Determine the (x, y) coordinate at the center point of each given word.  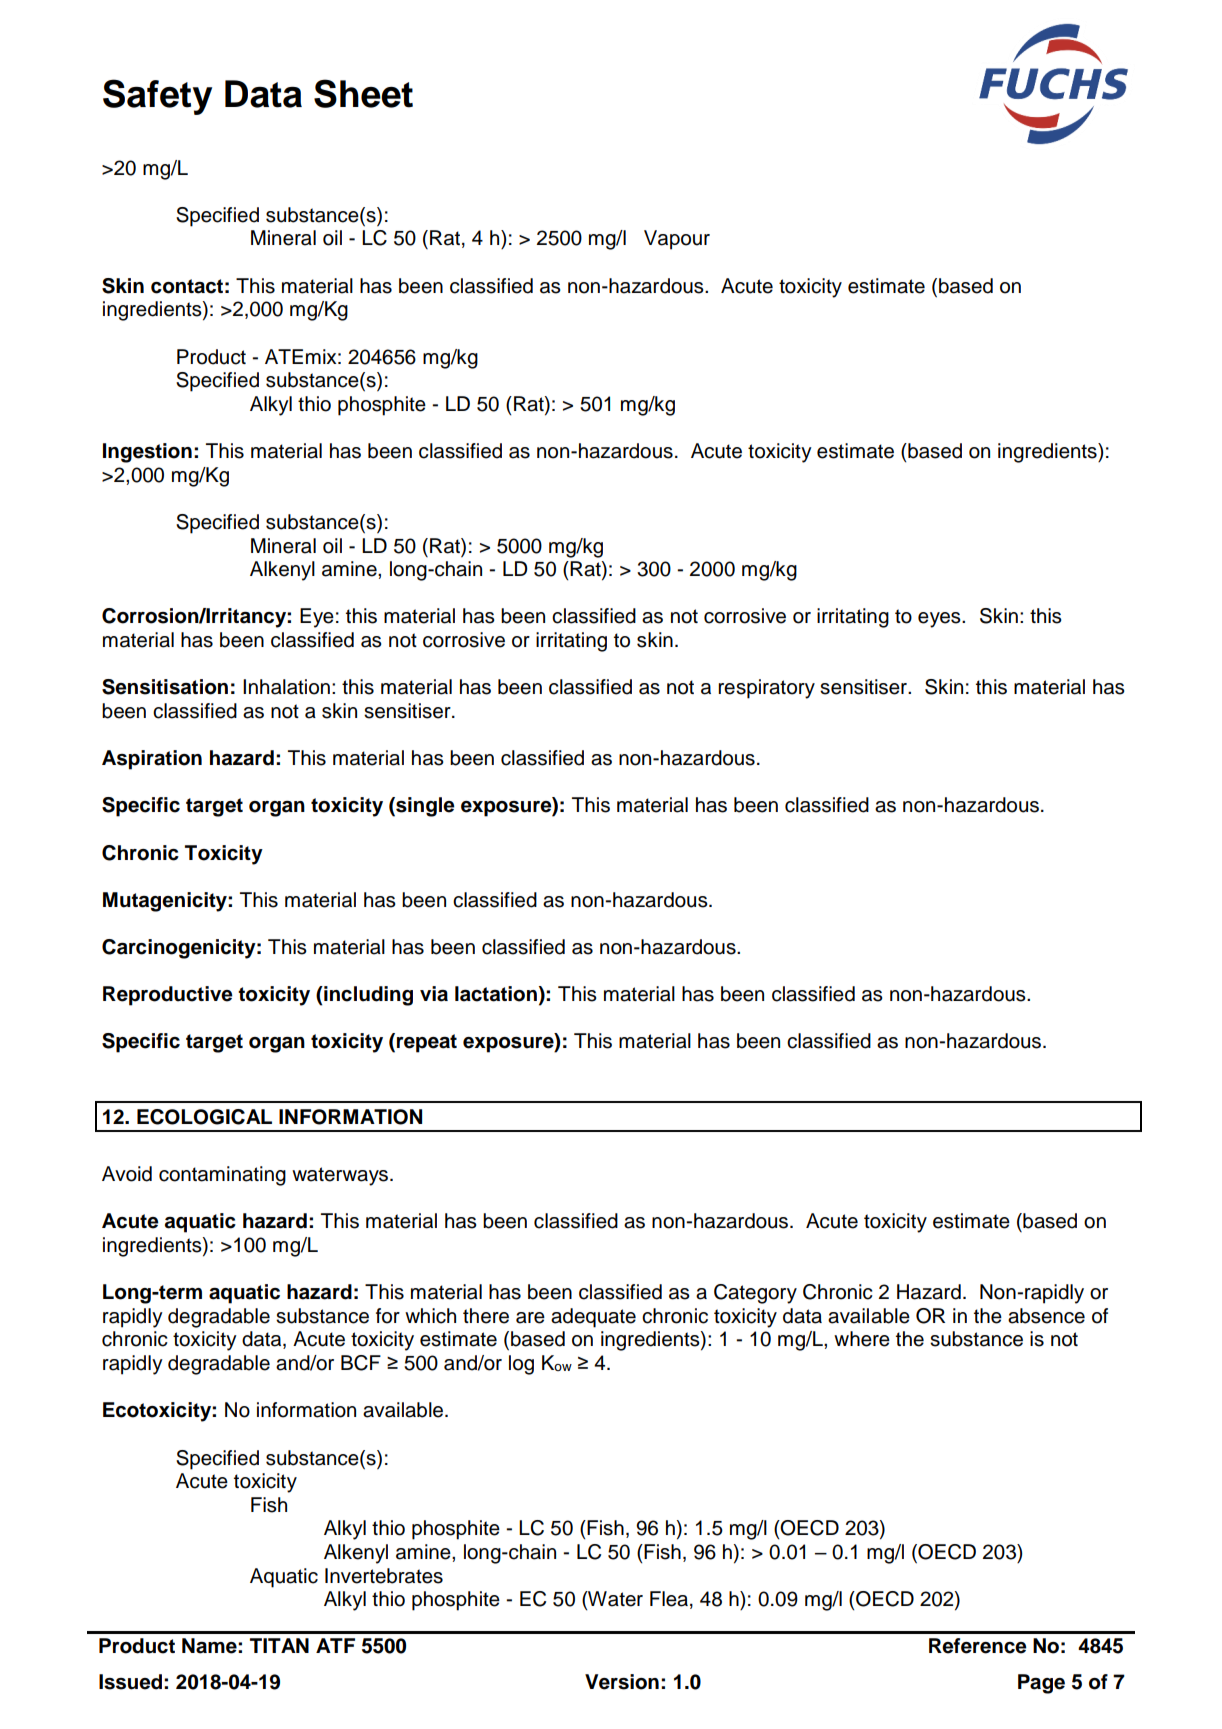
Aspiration (152, 760)
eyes (940, 620)
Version (622, 1682)
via (434, 994)
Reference (978, 1646)
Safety (157, 97)
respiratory (766, 689)
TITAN (279, 1645)
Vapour (677, 240)
